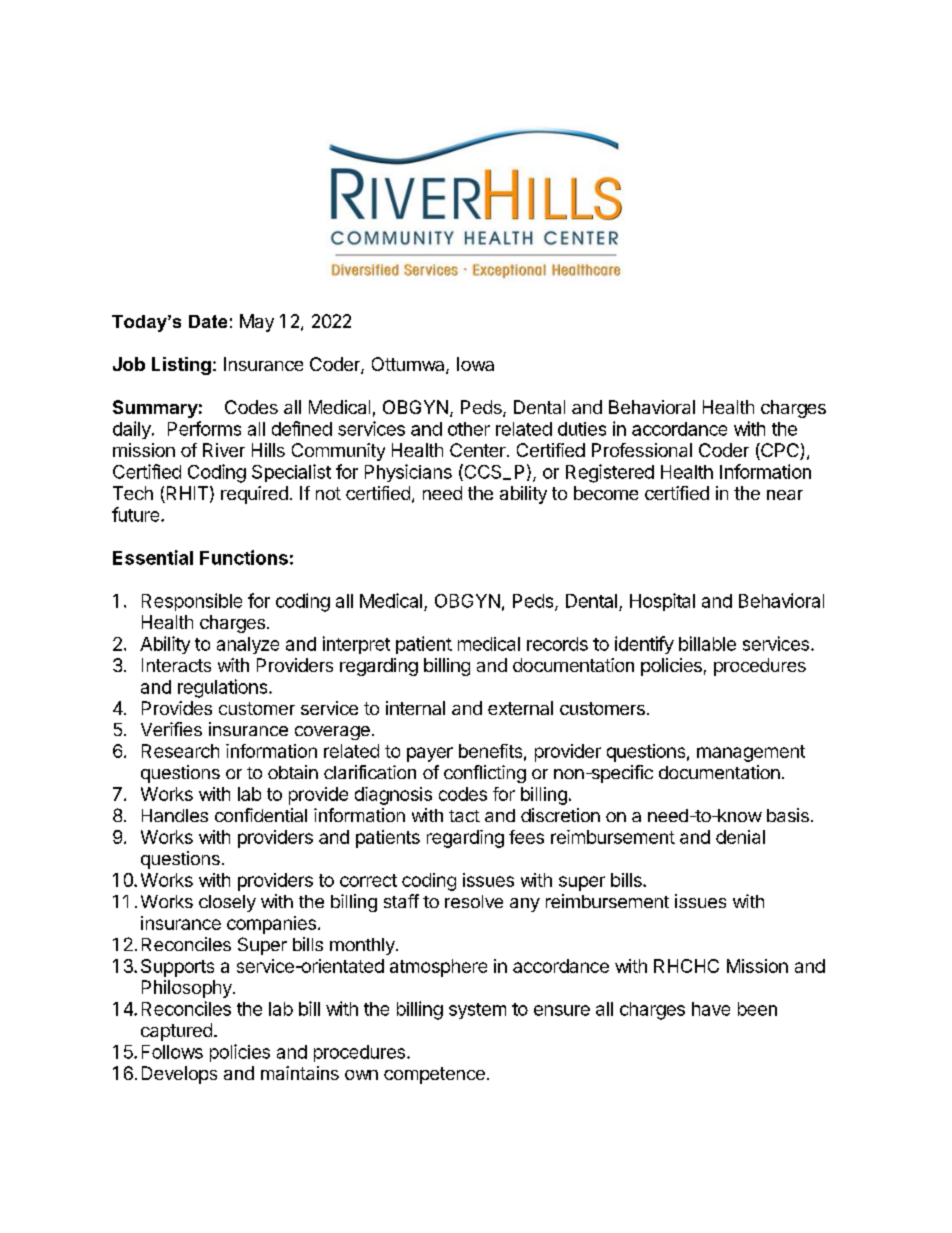 The width and height of the screenshot is (952, 1233). Describe the element at coordinates (415, 708) in the screenshot. I see `internal` at that location.
